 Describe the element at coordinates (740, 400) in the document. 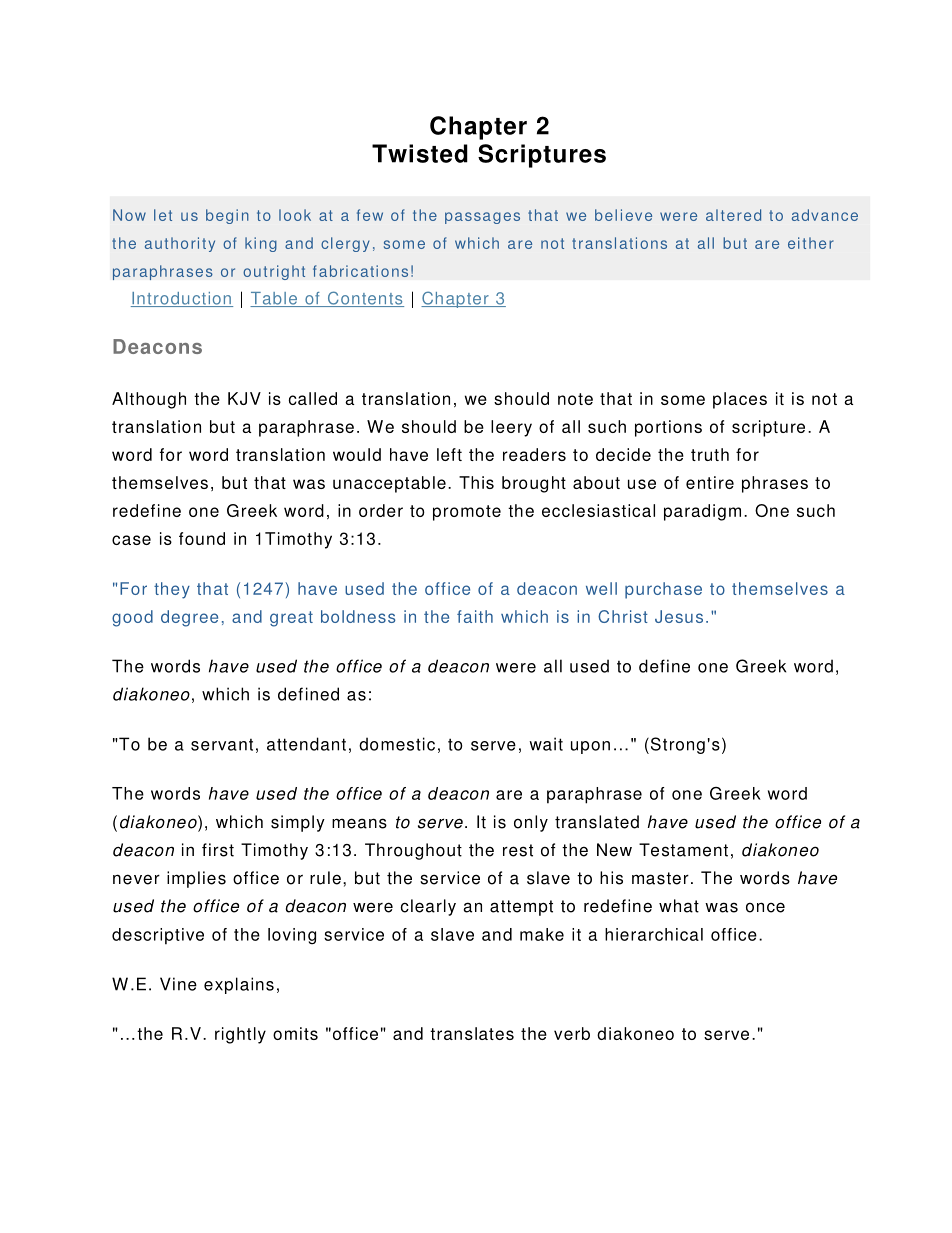

I see `places` at that location.
